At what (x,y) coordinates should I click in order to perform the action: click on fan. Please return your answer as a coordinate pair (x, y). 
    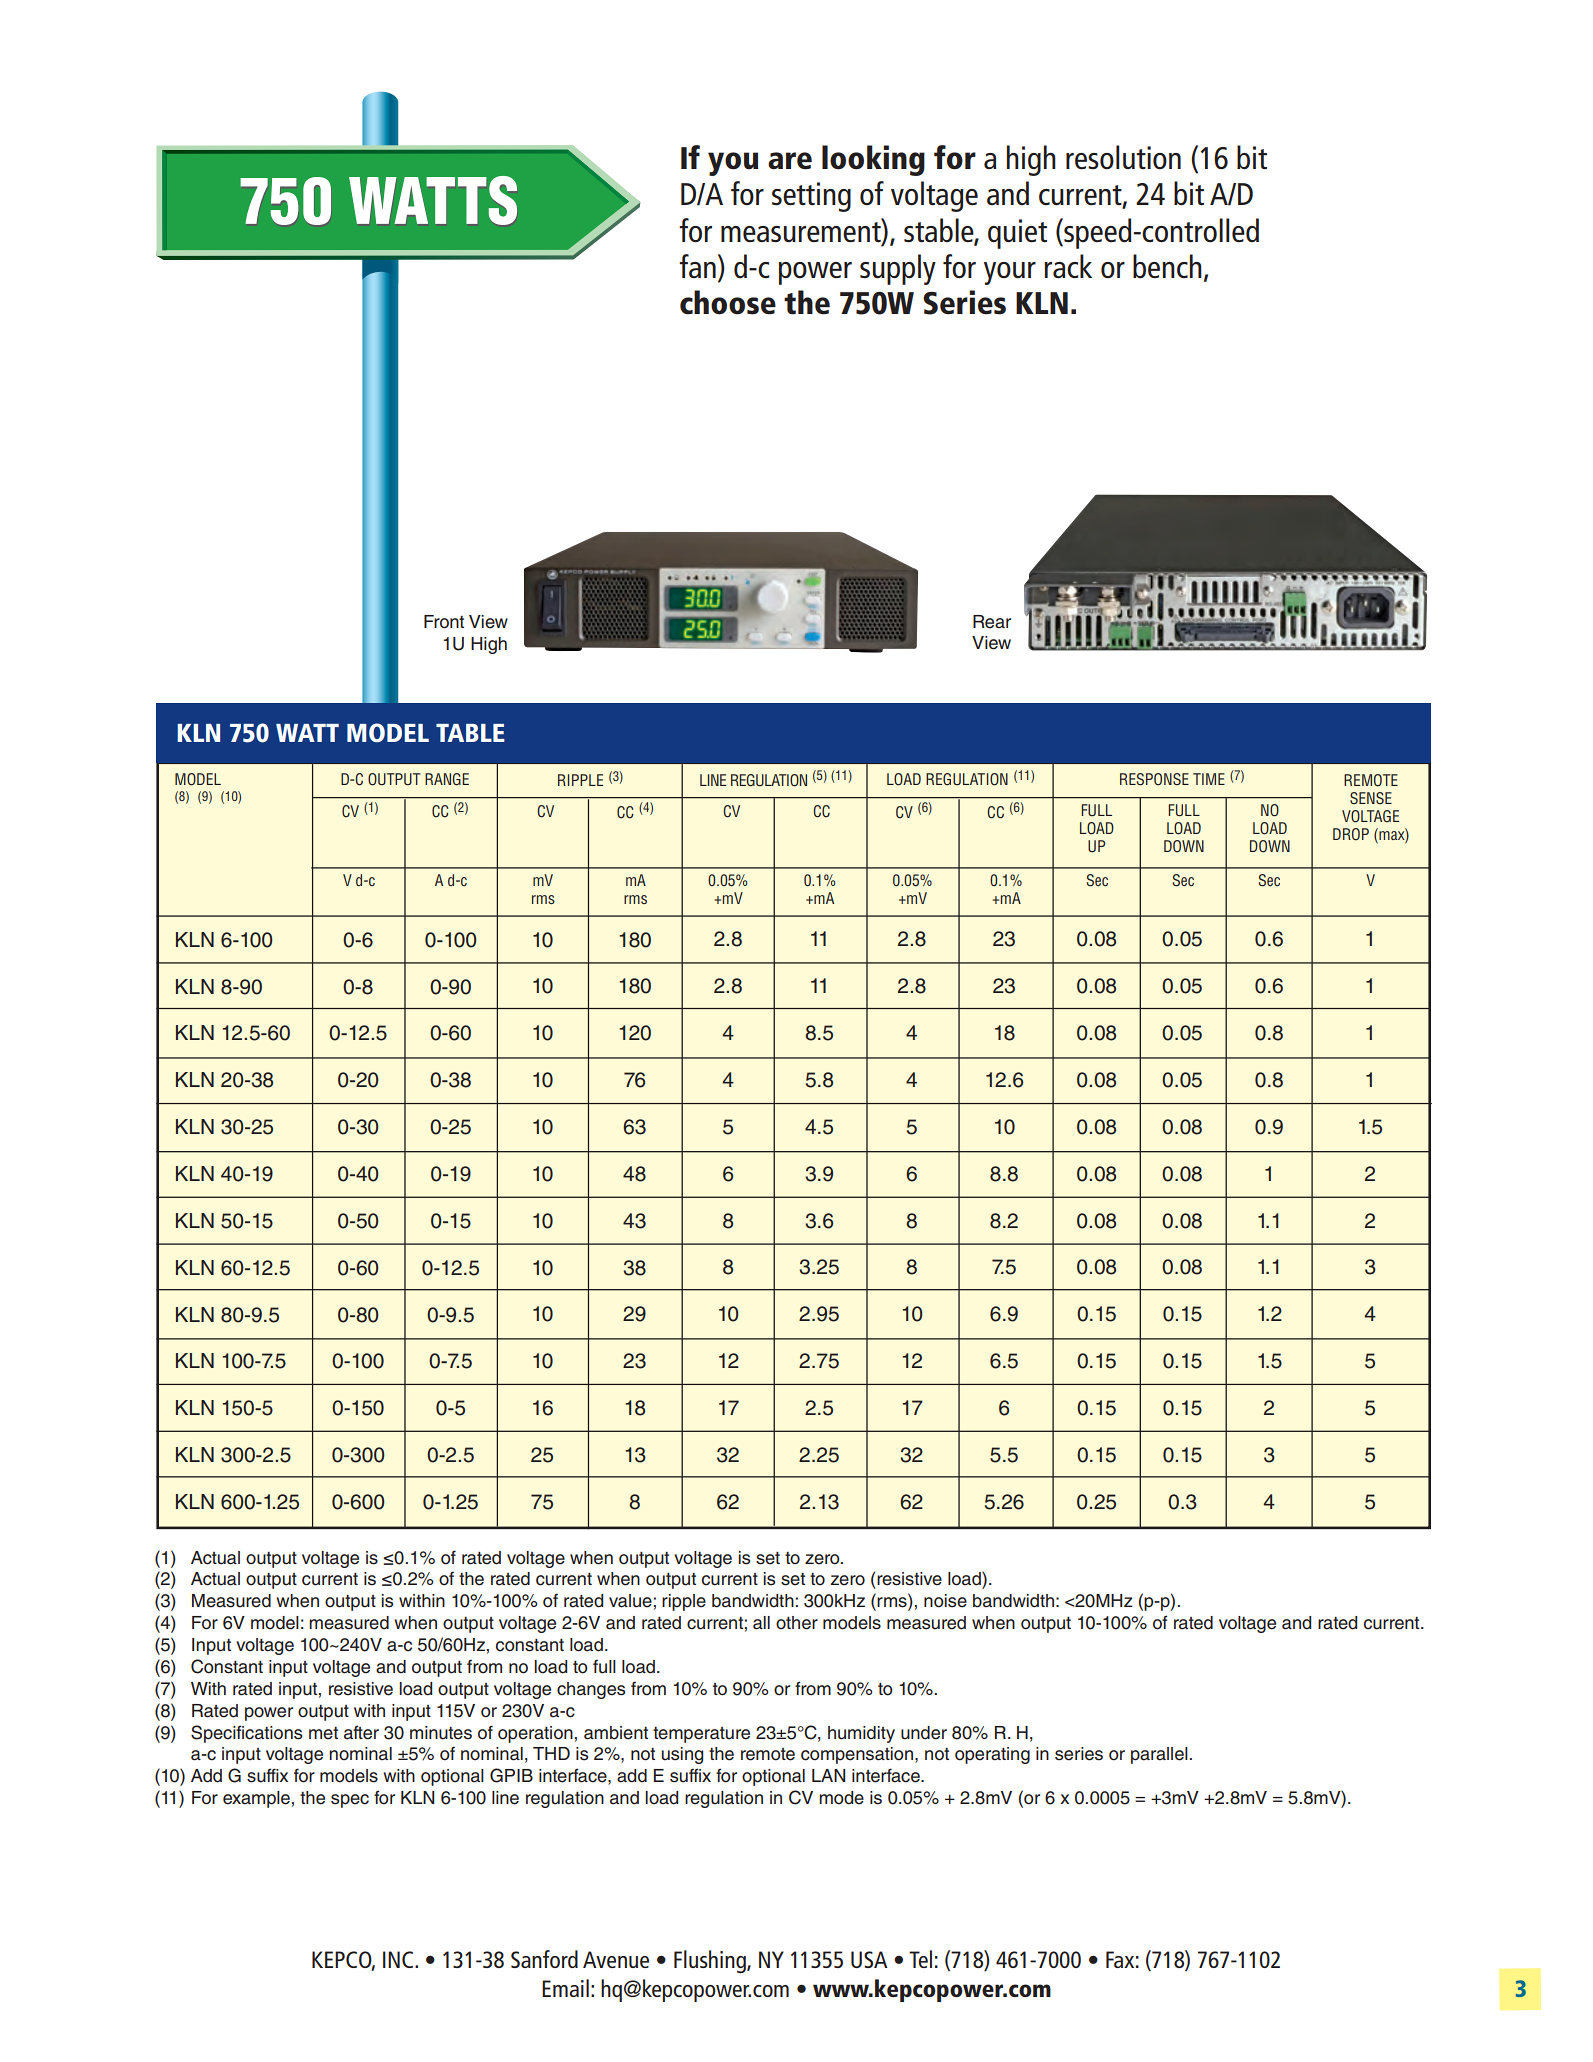
    Looking at the image, I should click on (697, 266).
